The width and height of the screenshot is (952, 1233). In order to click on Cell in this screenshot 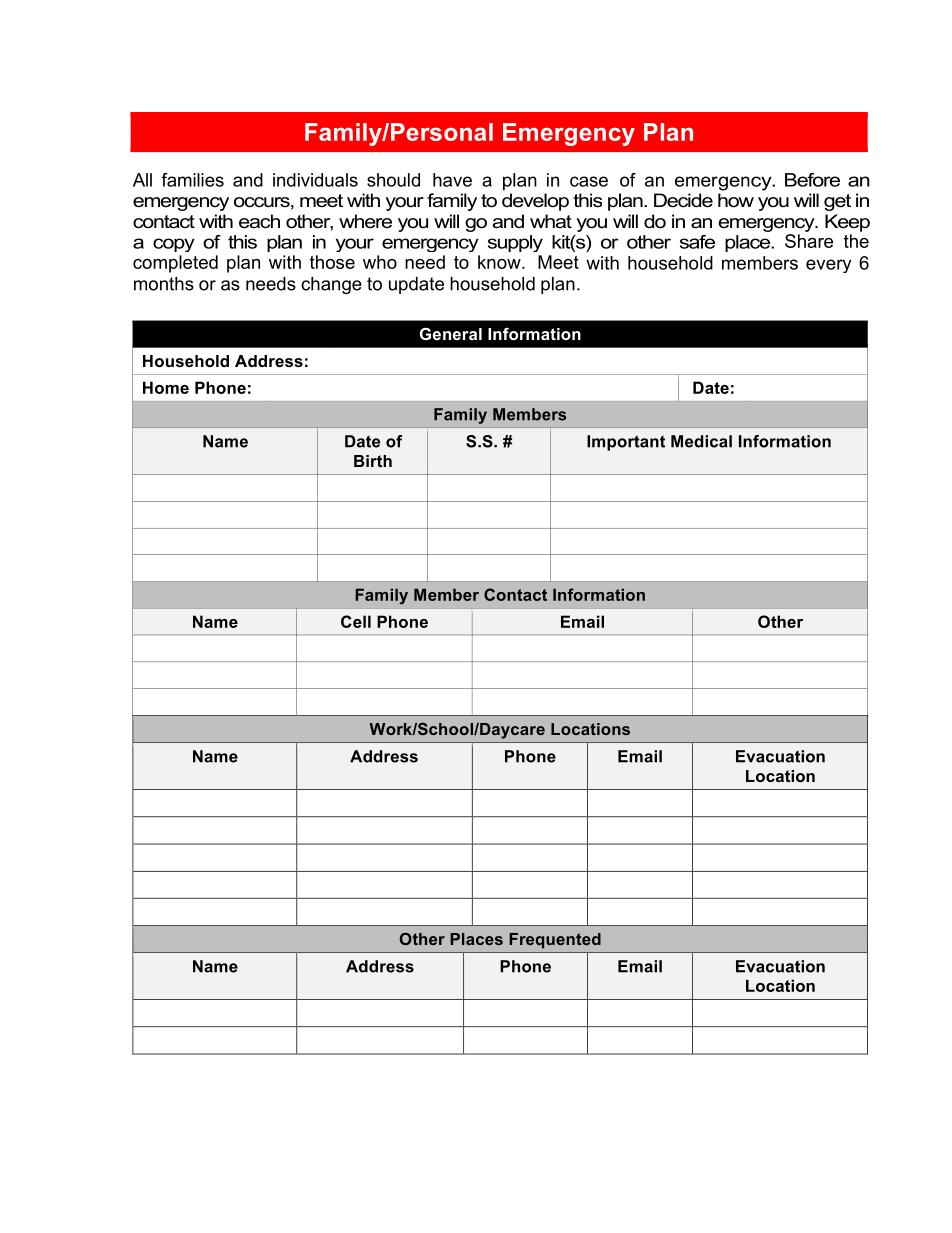, I will do `click(356, 621)`.
